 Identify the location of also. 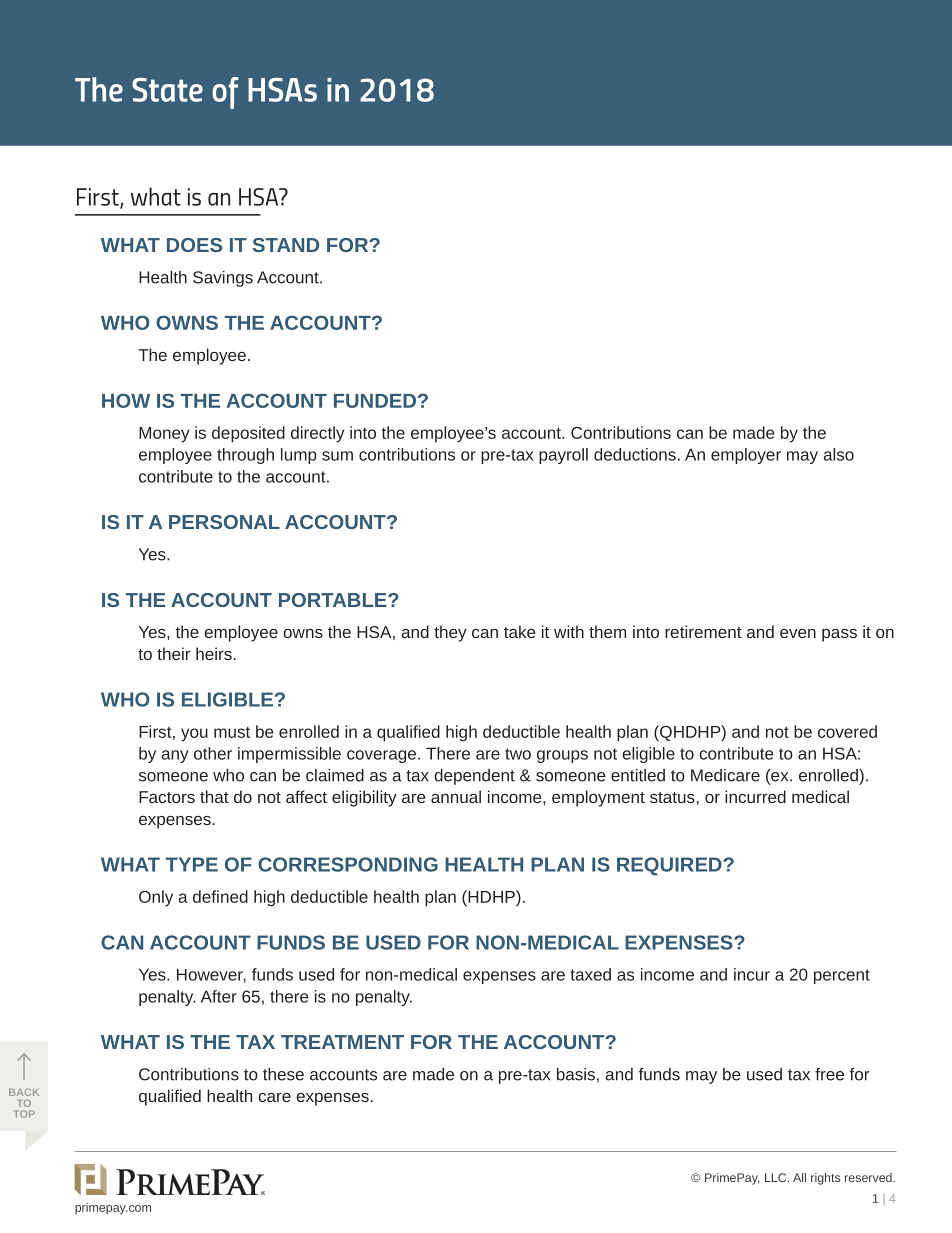
(839, 454).
